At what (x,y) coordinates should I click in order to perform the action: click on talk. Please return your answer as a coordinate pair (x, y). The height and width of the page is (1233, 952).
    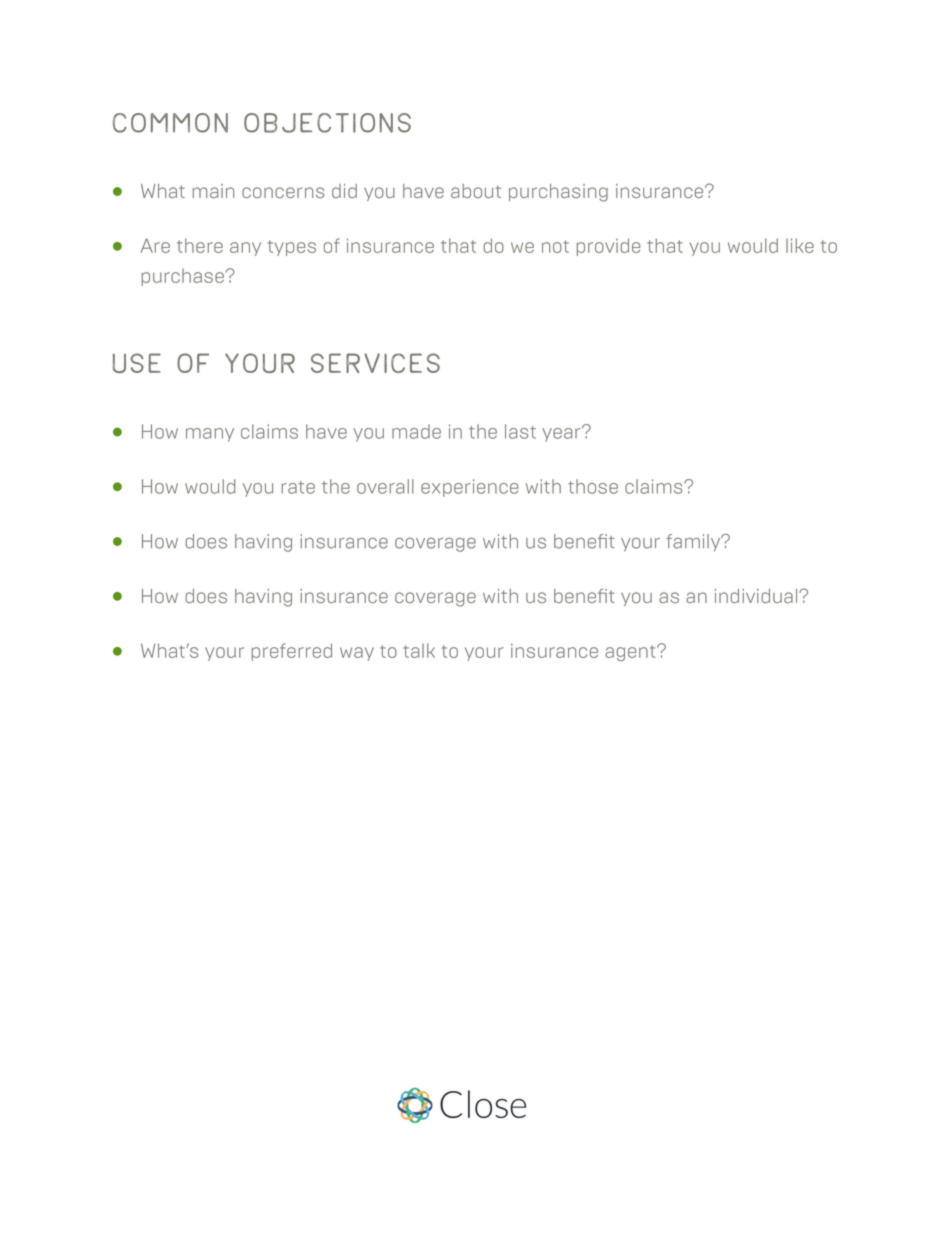
    Looking at the image, I should click on (419, 650).
